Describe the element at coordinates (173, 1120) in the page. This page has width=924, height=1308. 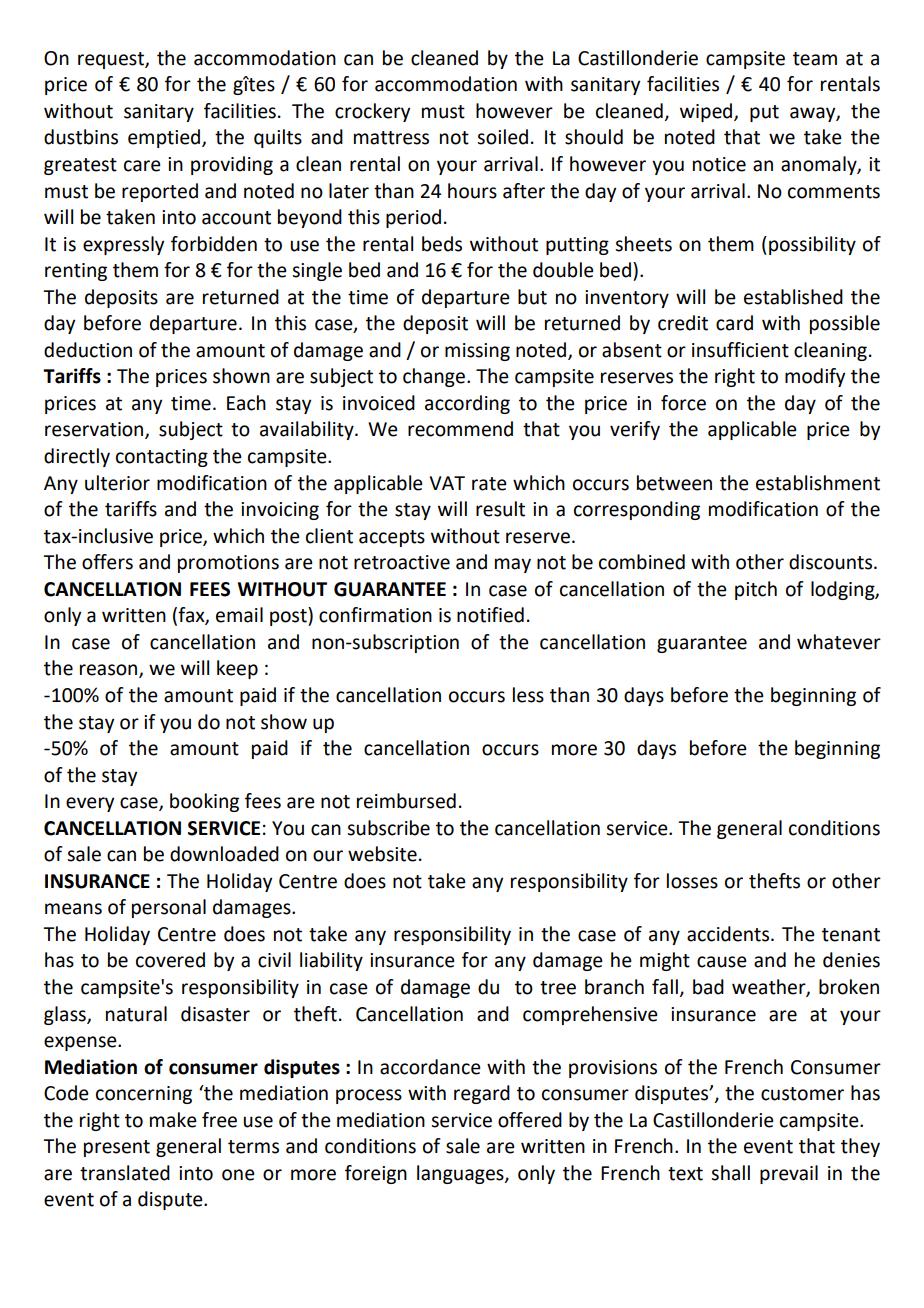
I see `make` at that location.
